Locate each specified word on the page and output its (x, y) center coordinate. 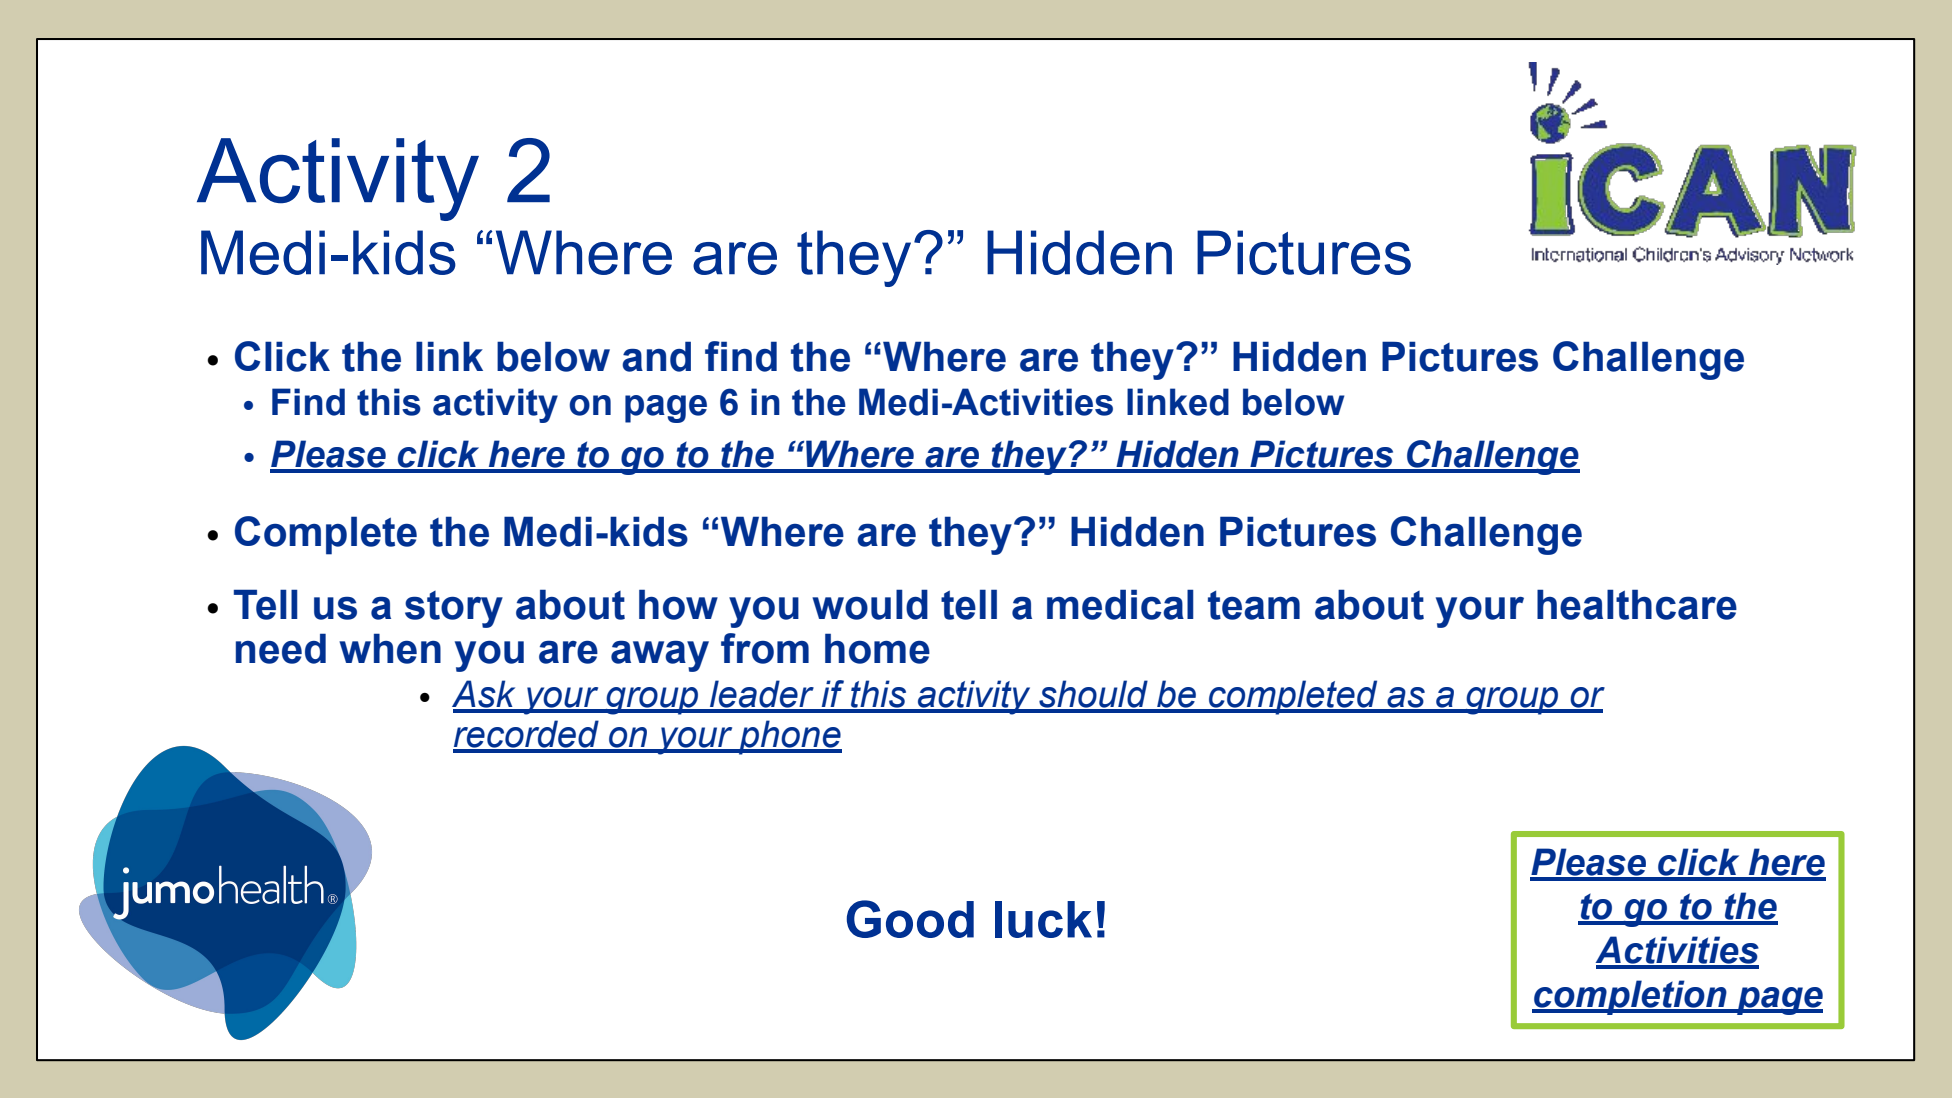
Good (910, 919)
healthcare (1637, 604)
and (656, 356)
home (877, 648)
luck (1043, 919)
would (870, 604)
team (1254, 605)
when (390, 648)
